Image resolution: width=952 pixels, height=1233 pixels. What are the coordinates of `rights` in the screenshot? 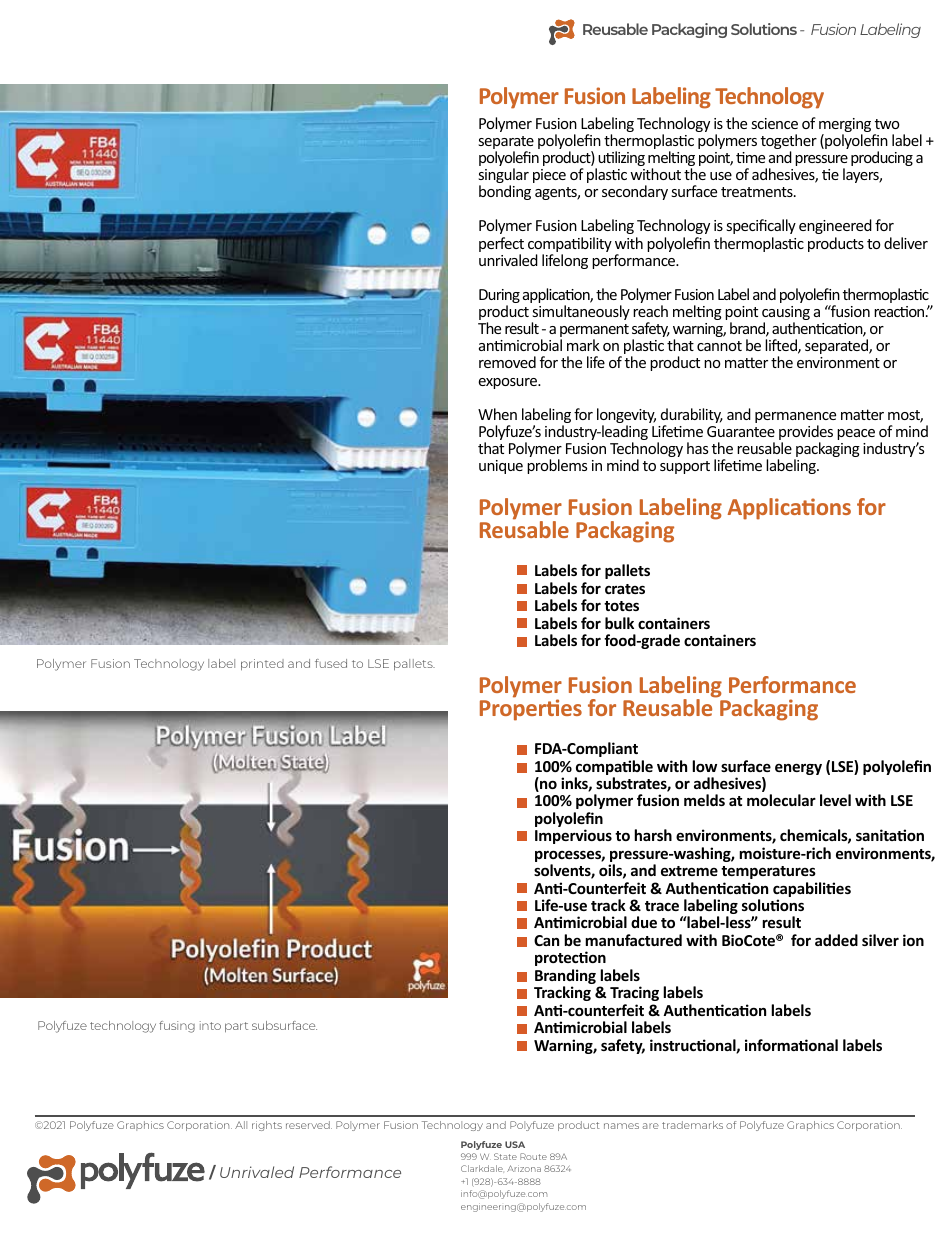 It's located at (267, 1126).
